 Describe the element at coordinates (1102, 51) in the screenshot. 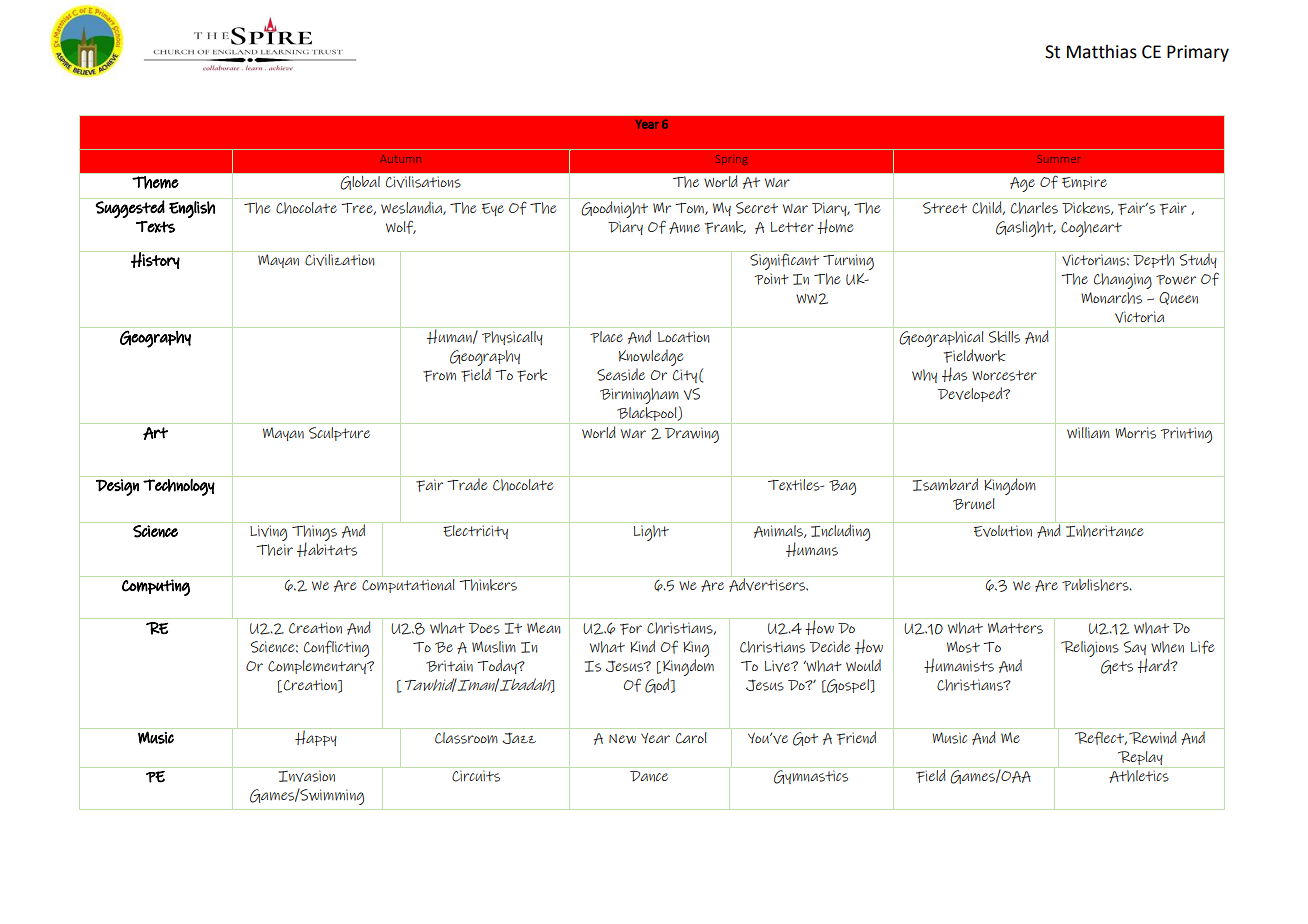

I see `Matthias` at that location.
